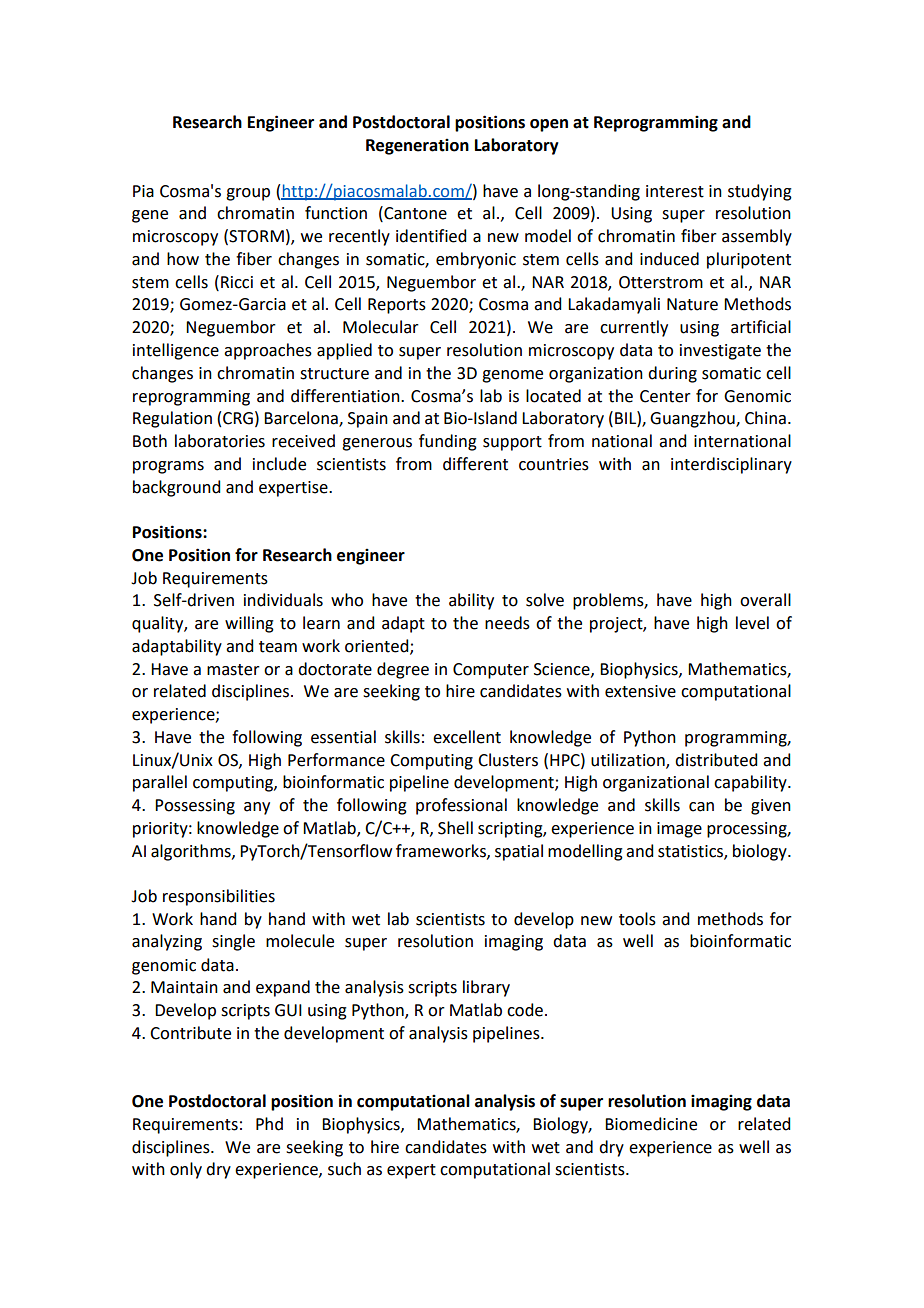 This screenshot has width=924, height=1308. I want to click on Clusters, so click(508, 760).
